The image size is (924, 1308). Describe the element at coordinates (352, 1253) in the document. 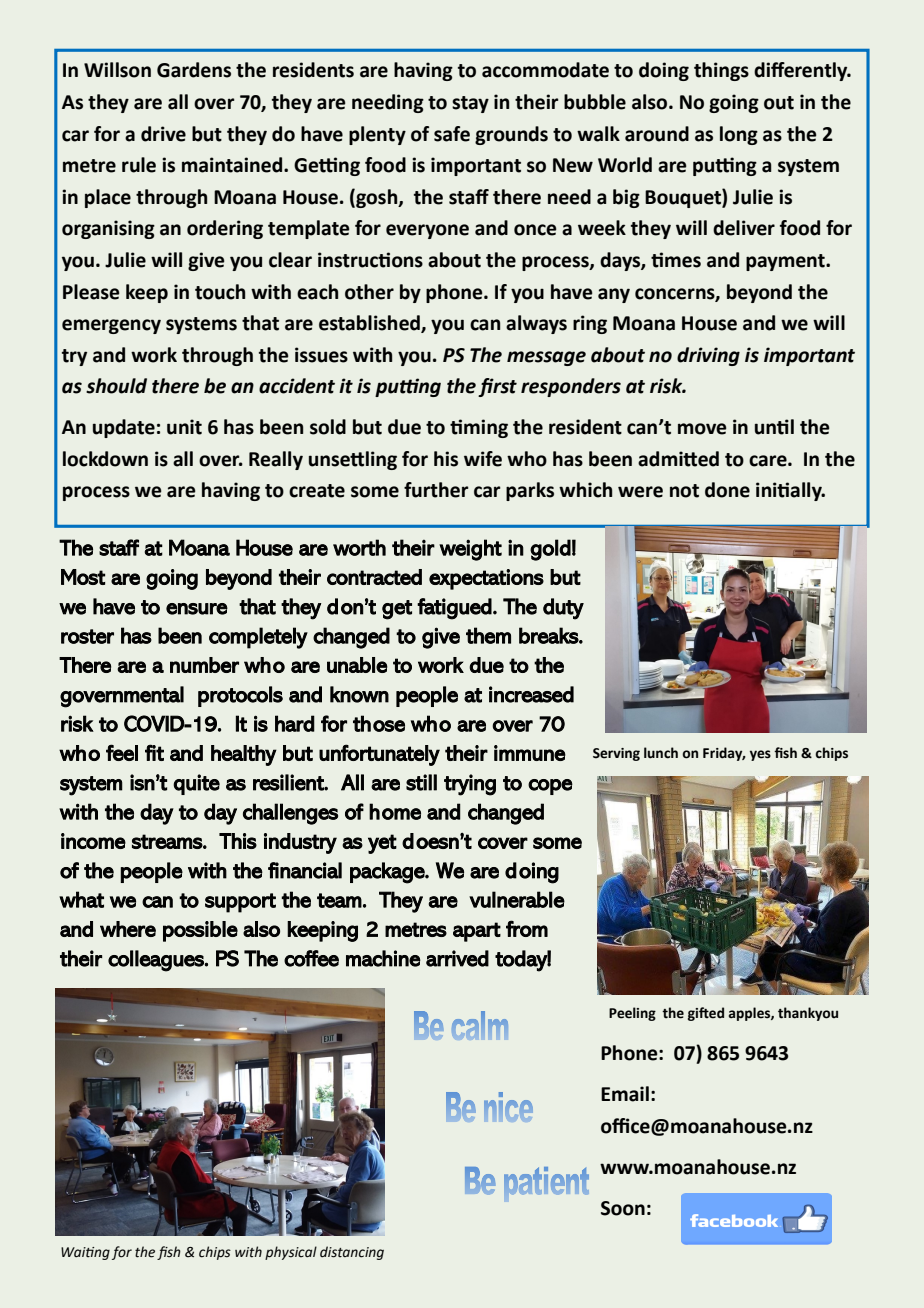

I see `distancing` at that location.
